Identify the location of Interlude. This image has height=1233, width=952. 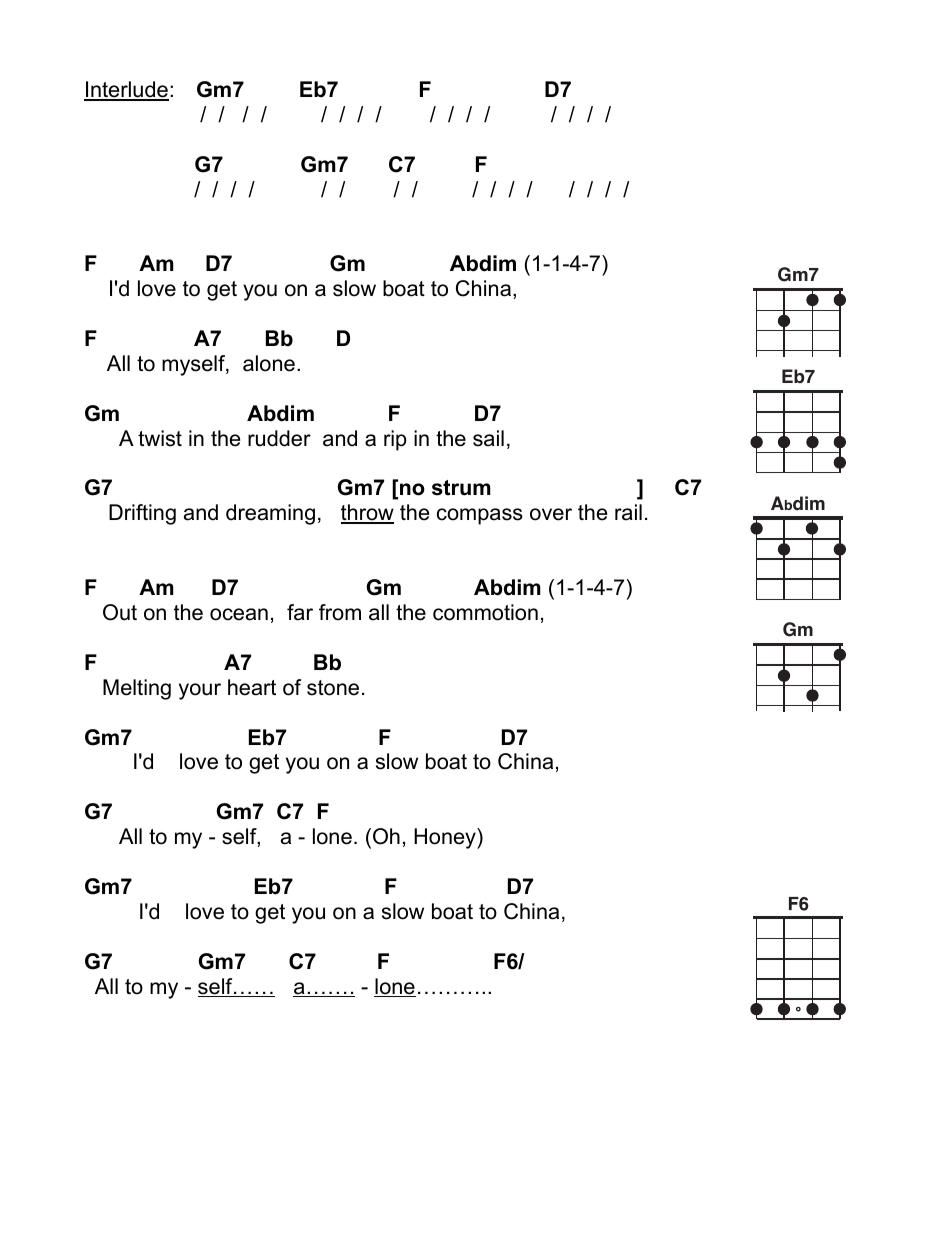
(126, 90).
